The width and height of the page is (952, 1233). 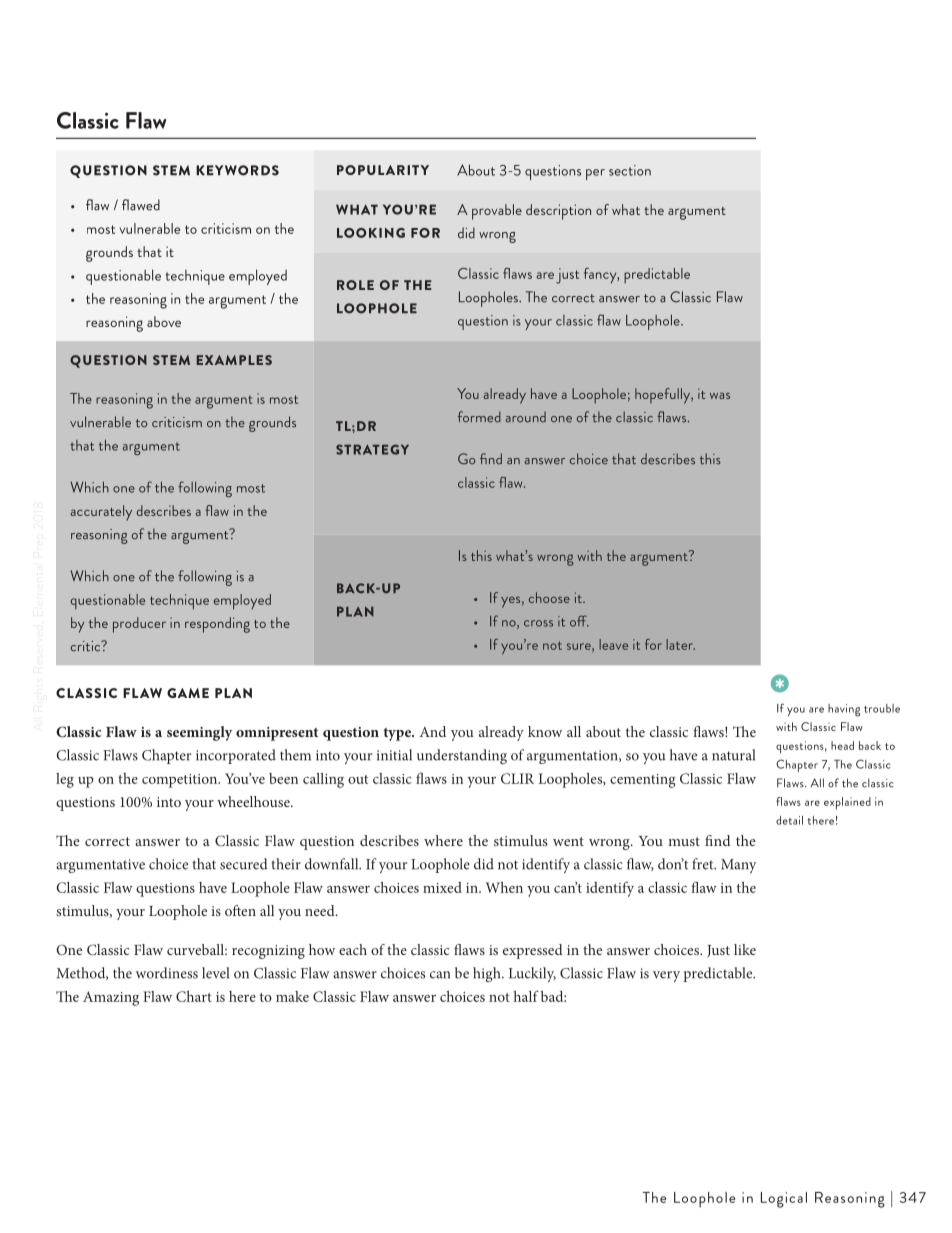 I want to click on secured, so click(x=244, y=864).
